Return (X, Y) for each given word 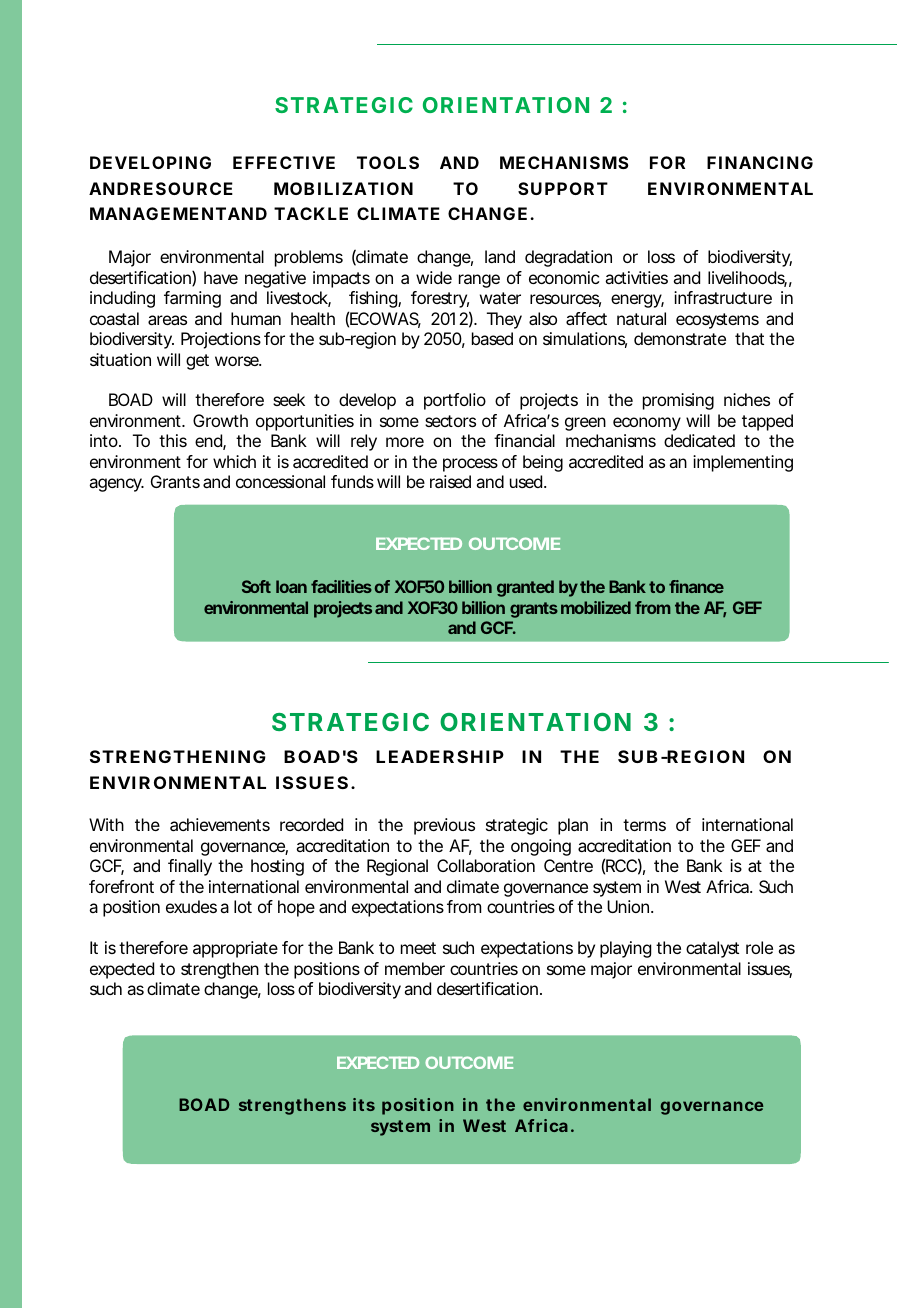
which (234, 461)
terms (644, 825)
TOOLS (388, 162)
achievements (220, 824)
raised (450, 481)
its (364, 1104)
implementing (743, 463)
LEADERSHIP (440, 756)
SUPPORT (563, 188)
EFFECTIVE (284, 162)
